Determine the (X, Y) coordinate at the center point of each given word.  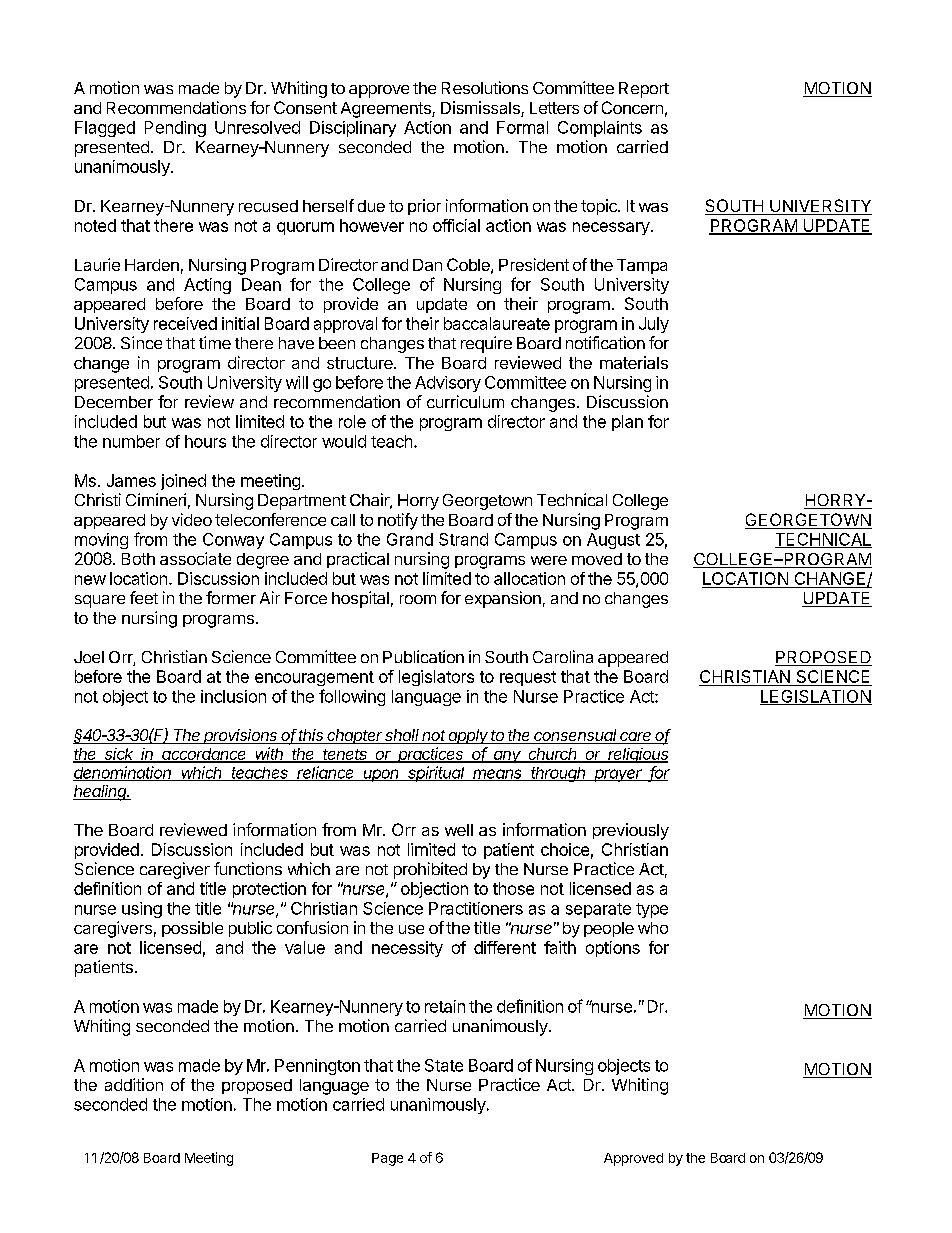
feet (144, 597)
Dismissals (481, 109)
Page (387, 1159)
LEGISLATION (816, 697)
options (613, 949)
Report (644, 90)
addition (134, 1084)
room (418, 599)
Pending (175, 129)
